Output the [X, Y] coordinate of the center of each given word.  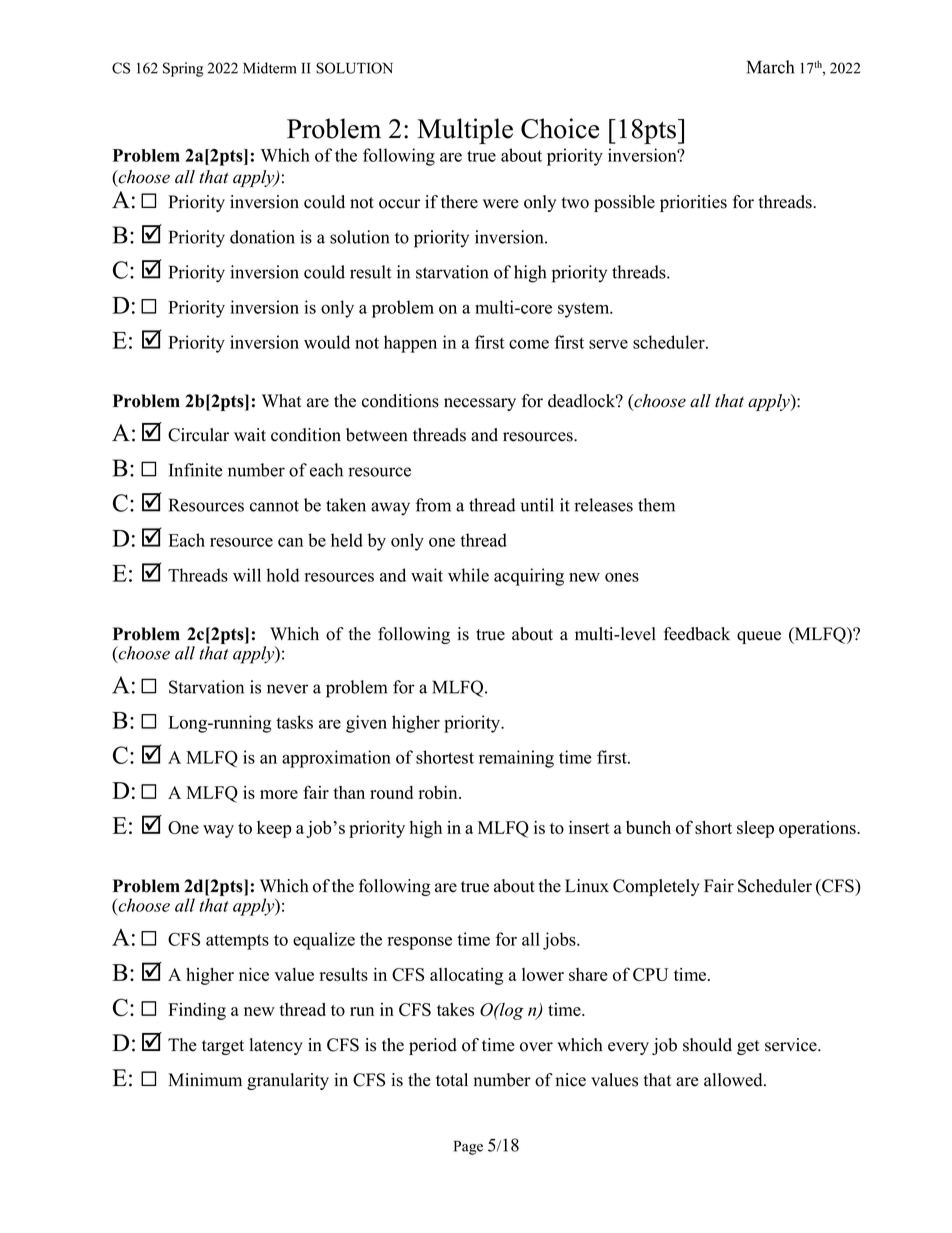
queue [759, 637]
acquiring [529, 577]
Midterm [269, 68]
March [770, 67]
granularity [288, 1081]
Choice [560, 128]
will [247, 575]
